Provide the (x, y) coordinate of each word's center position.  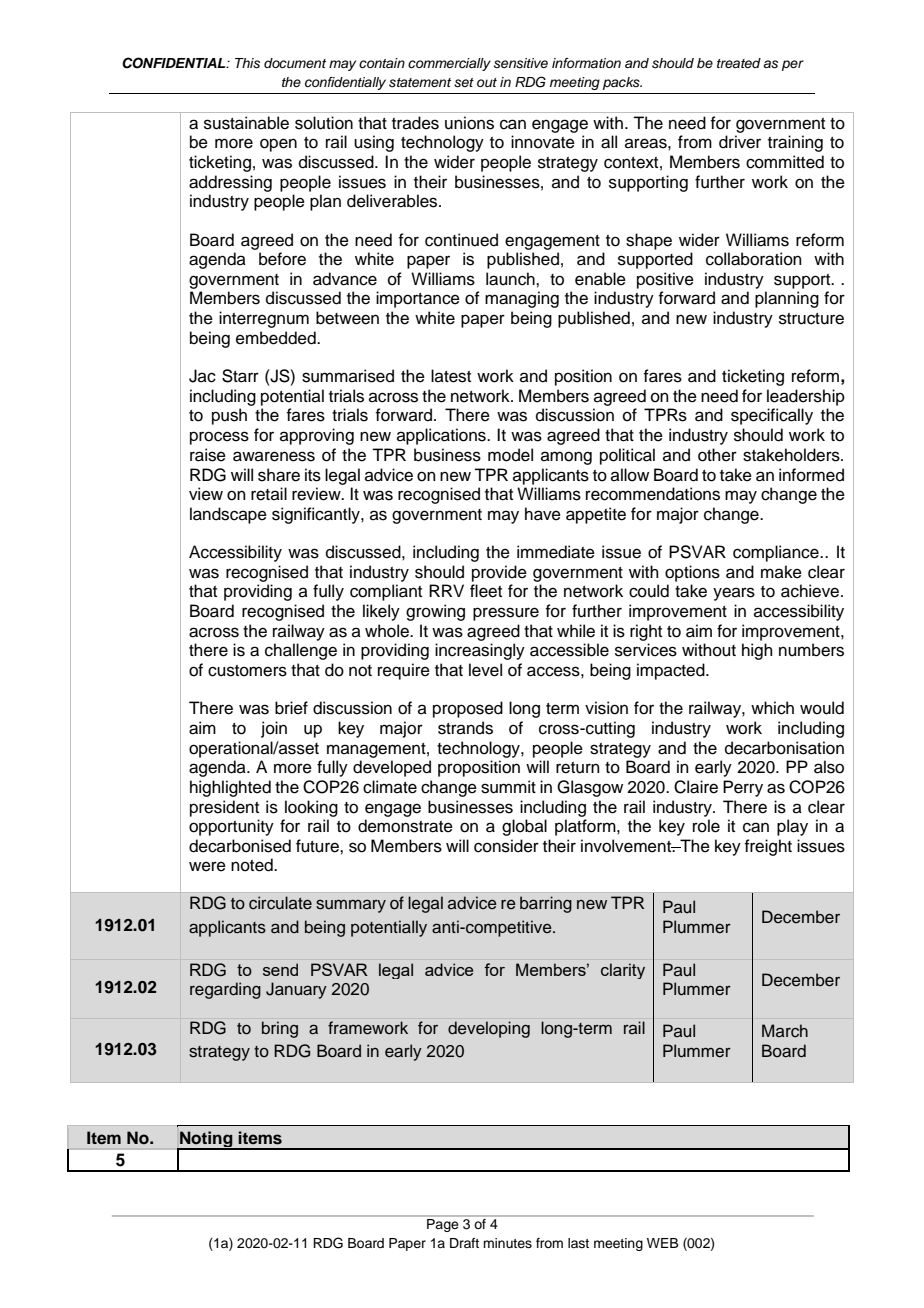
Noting (206, 1140)
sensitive (521, 63)
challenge (301, 651)
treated (739, 63)
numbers (811, 650)
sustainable (246, 123)
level (485, 670)
